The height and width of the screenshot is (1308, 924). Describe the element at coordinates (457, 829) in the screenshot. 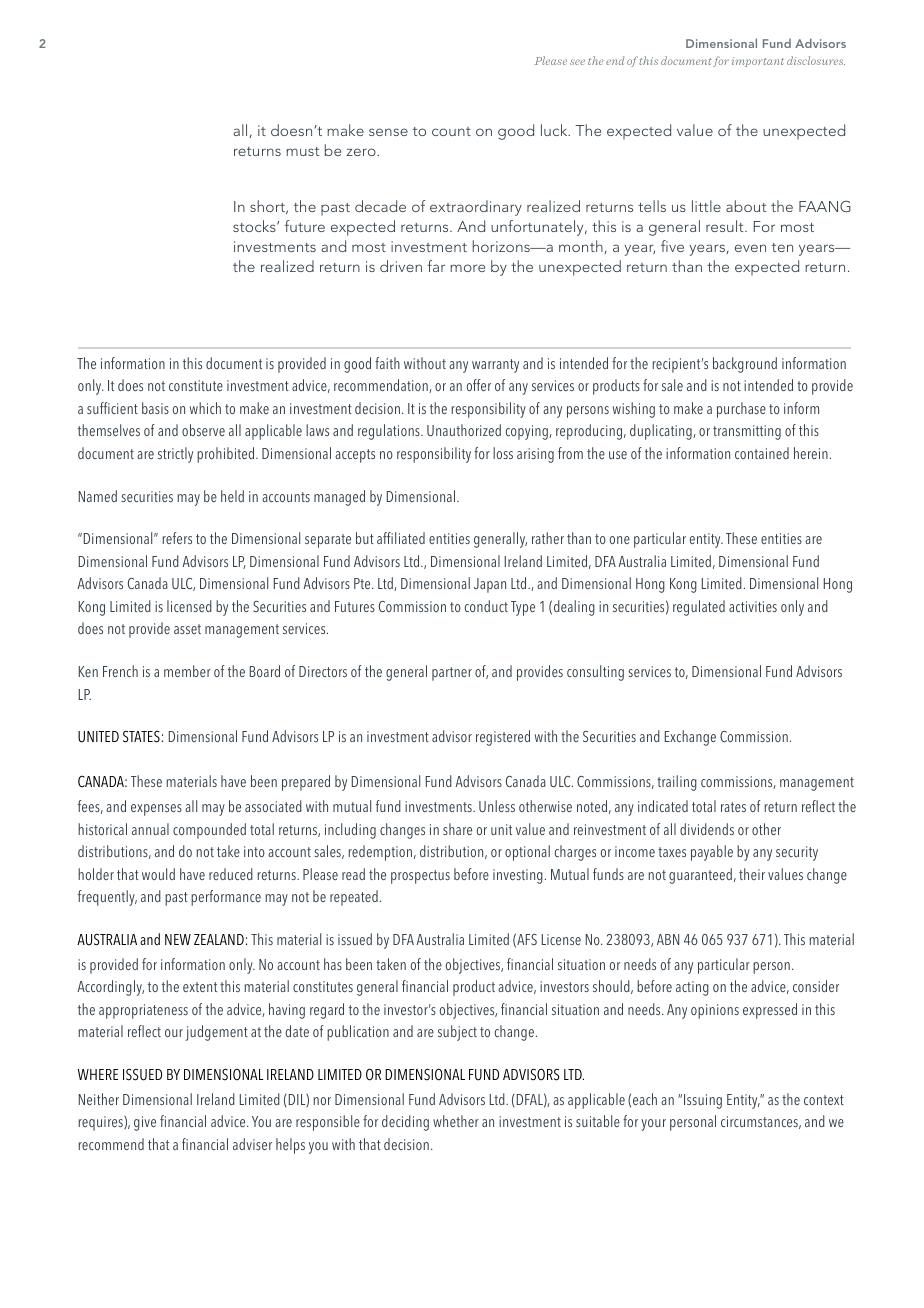

I see `share` at that location.
